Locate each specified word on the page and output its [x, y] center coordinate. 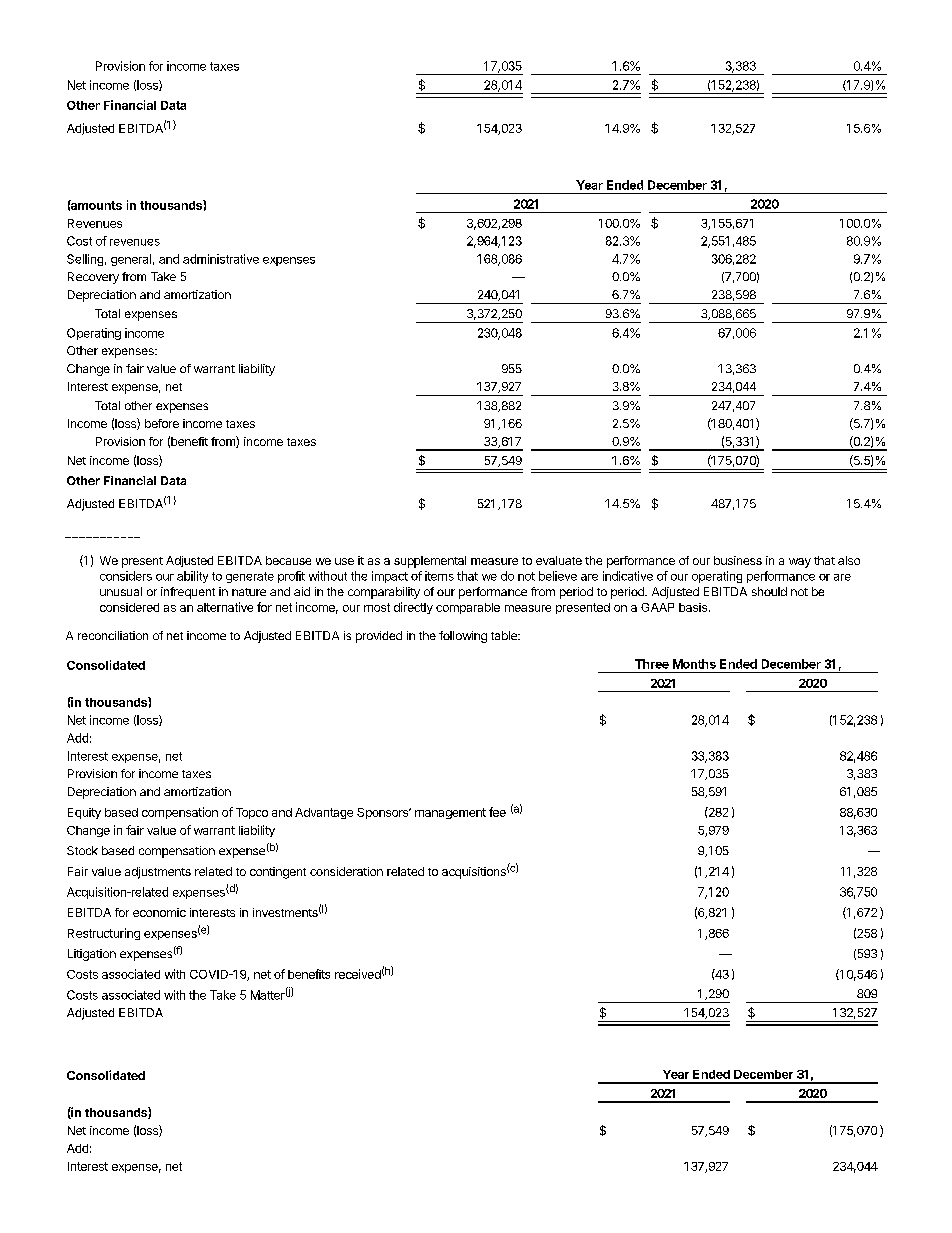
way [800, 563]
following [463, 637]
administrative [221, 259]
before [162, 423]
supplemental [430, 562]
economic [159, 912]
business [738, 560]
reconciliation [113, 635]
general [131, 260]
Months [694, 664]
